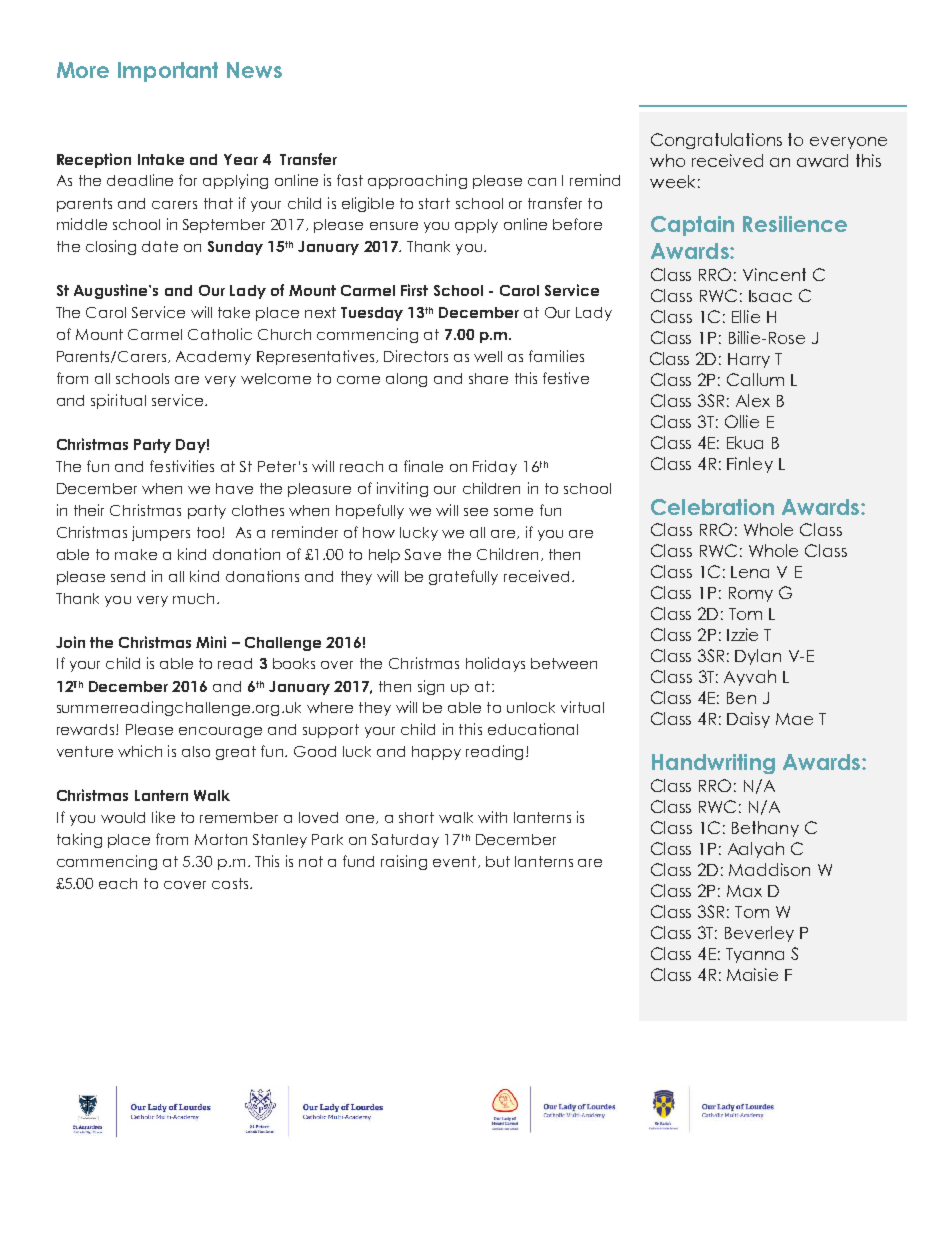 The height and width of the screenshot is (1233, 952). What do you see at coordinates (404, 862) in the screenshot?
I see `raising` at bounding box center [404, 862].
